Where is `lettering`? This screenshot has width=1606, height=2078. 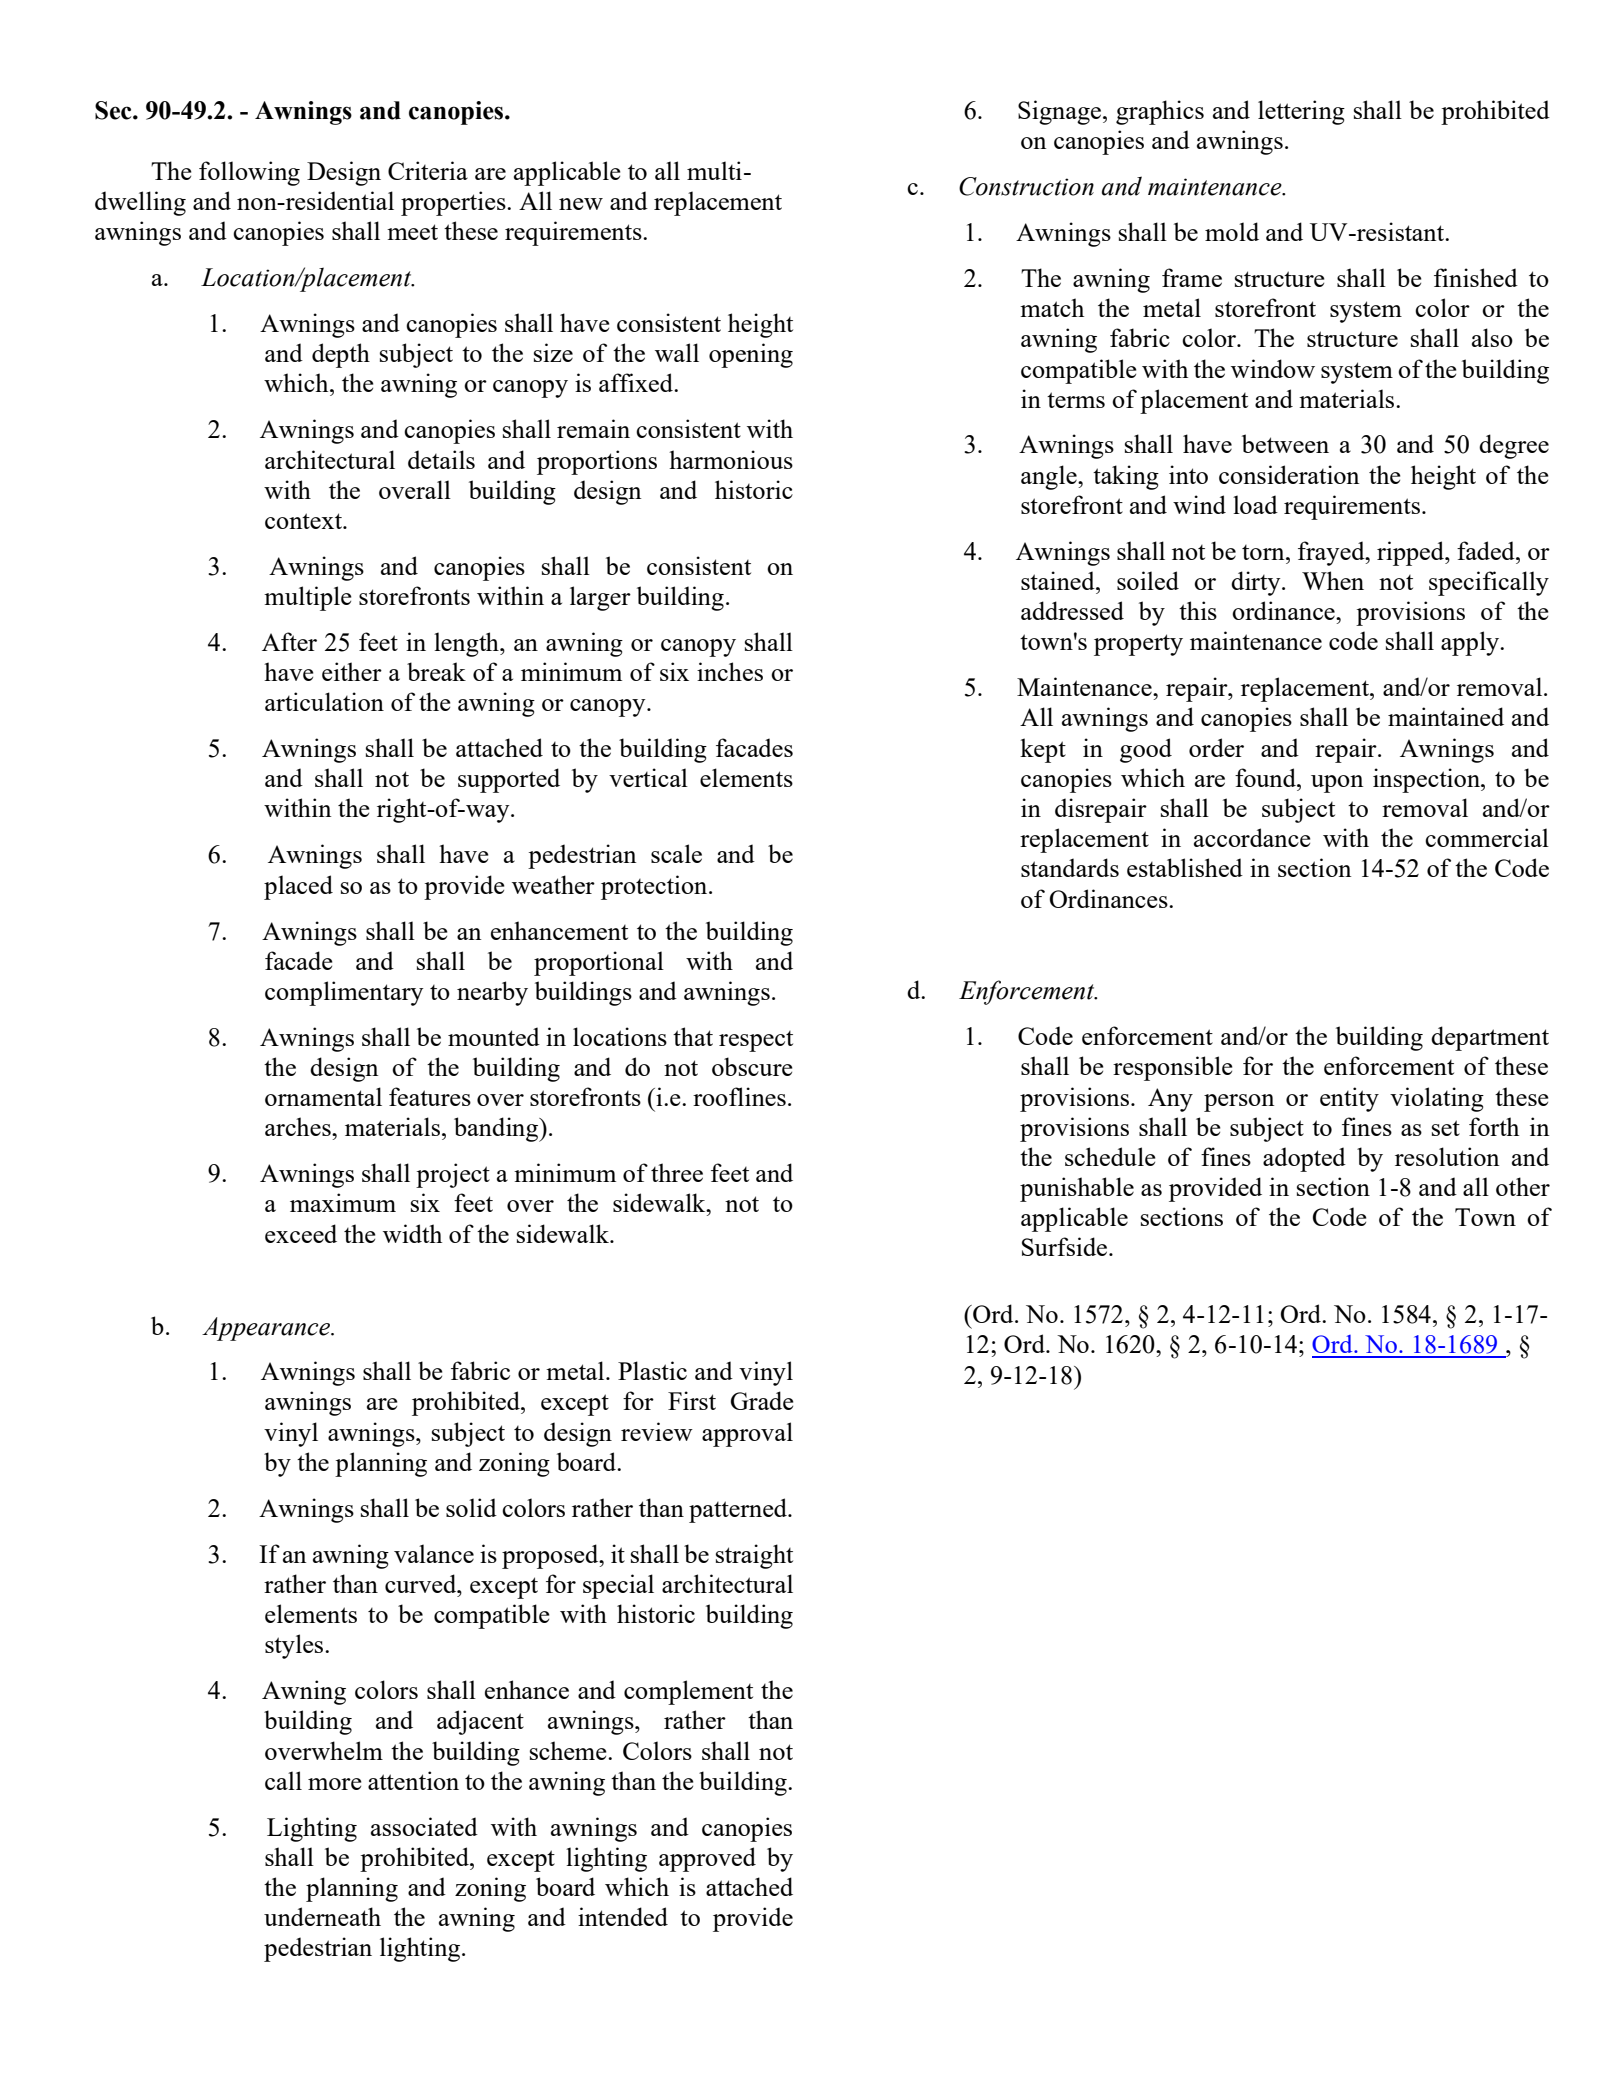 lettering is located at coordinates (1301, 112).
